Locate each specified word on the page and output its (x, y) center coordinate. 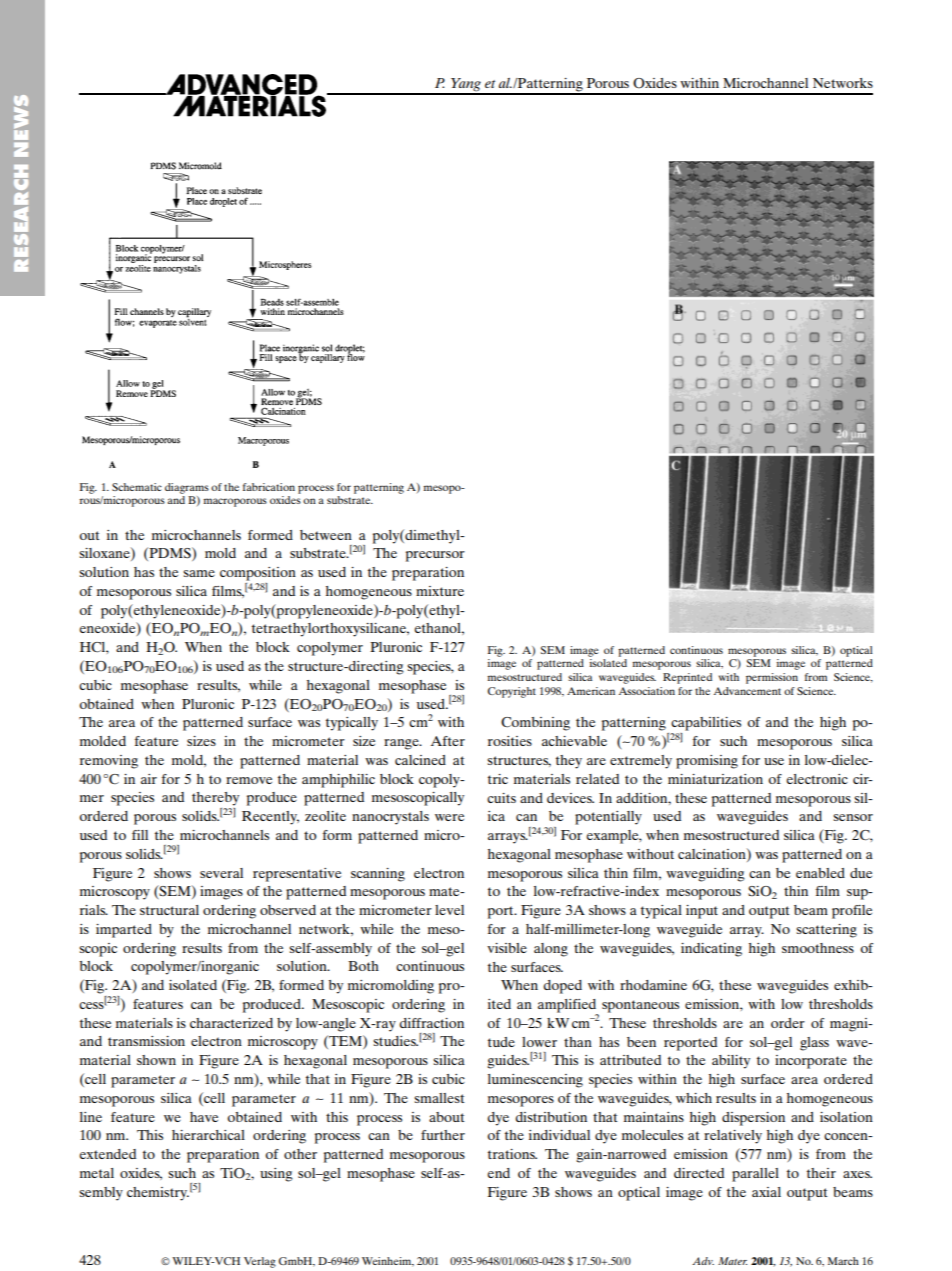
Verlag (260, 1262)
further (443, 1135)
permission (772, 678)
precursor (435, 556)
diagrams (187, 488)
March (843, 1261)
